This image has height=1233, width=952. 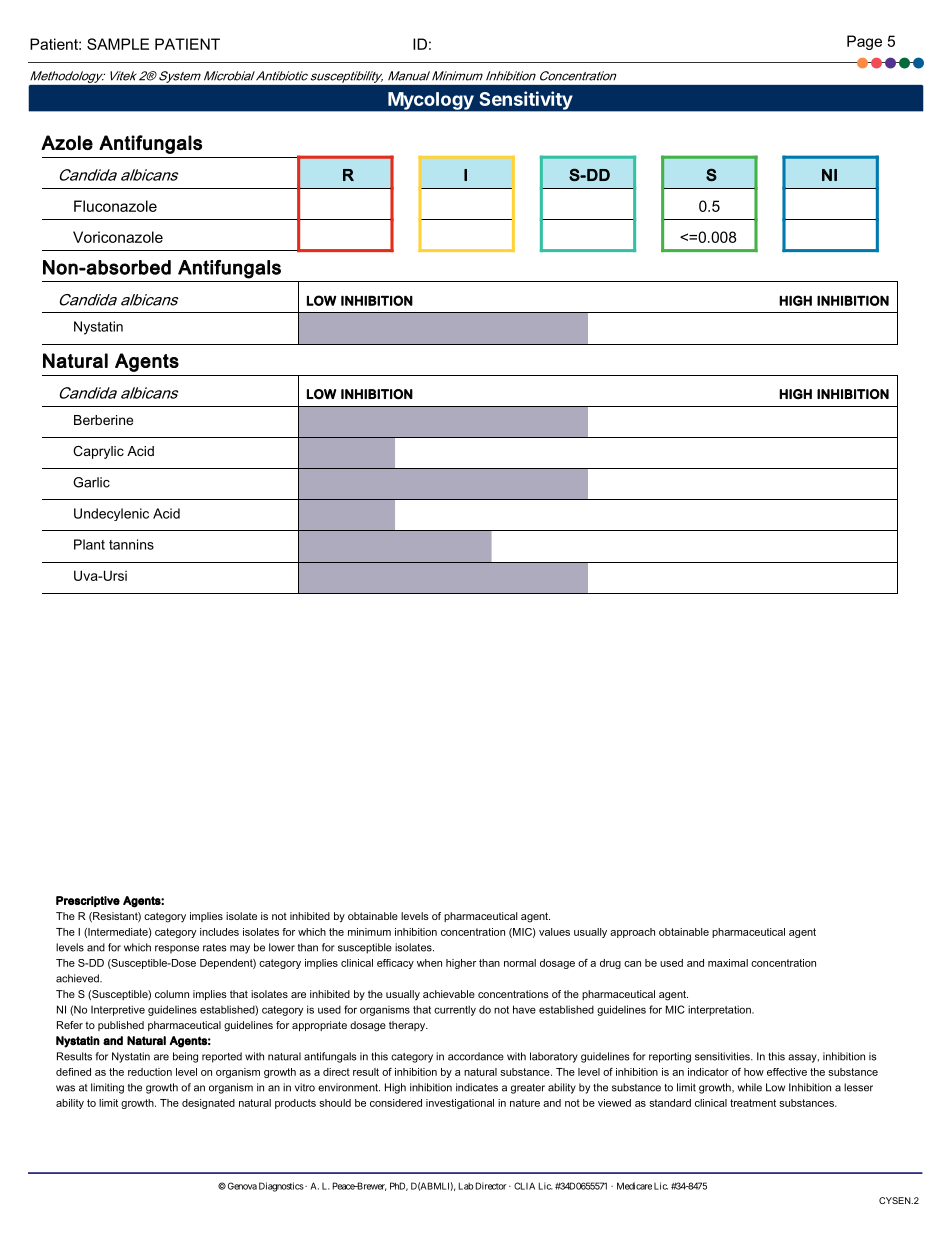 I want to click on Berberine, so click(x=103, y=420).
